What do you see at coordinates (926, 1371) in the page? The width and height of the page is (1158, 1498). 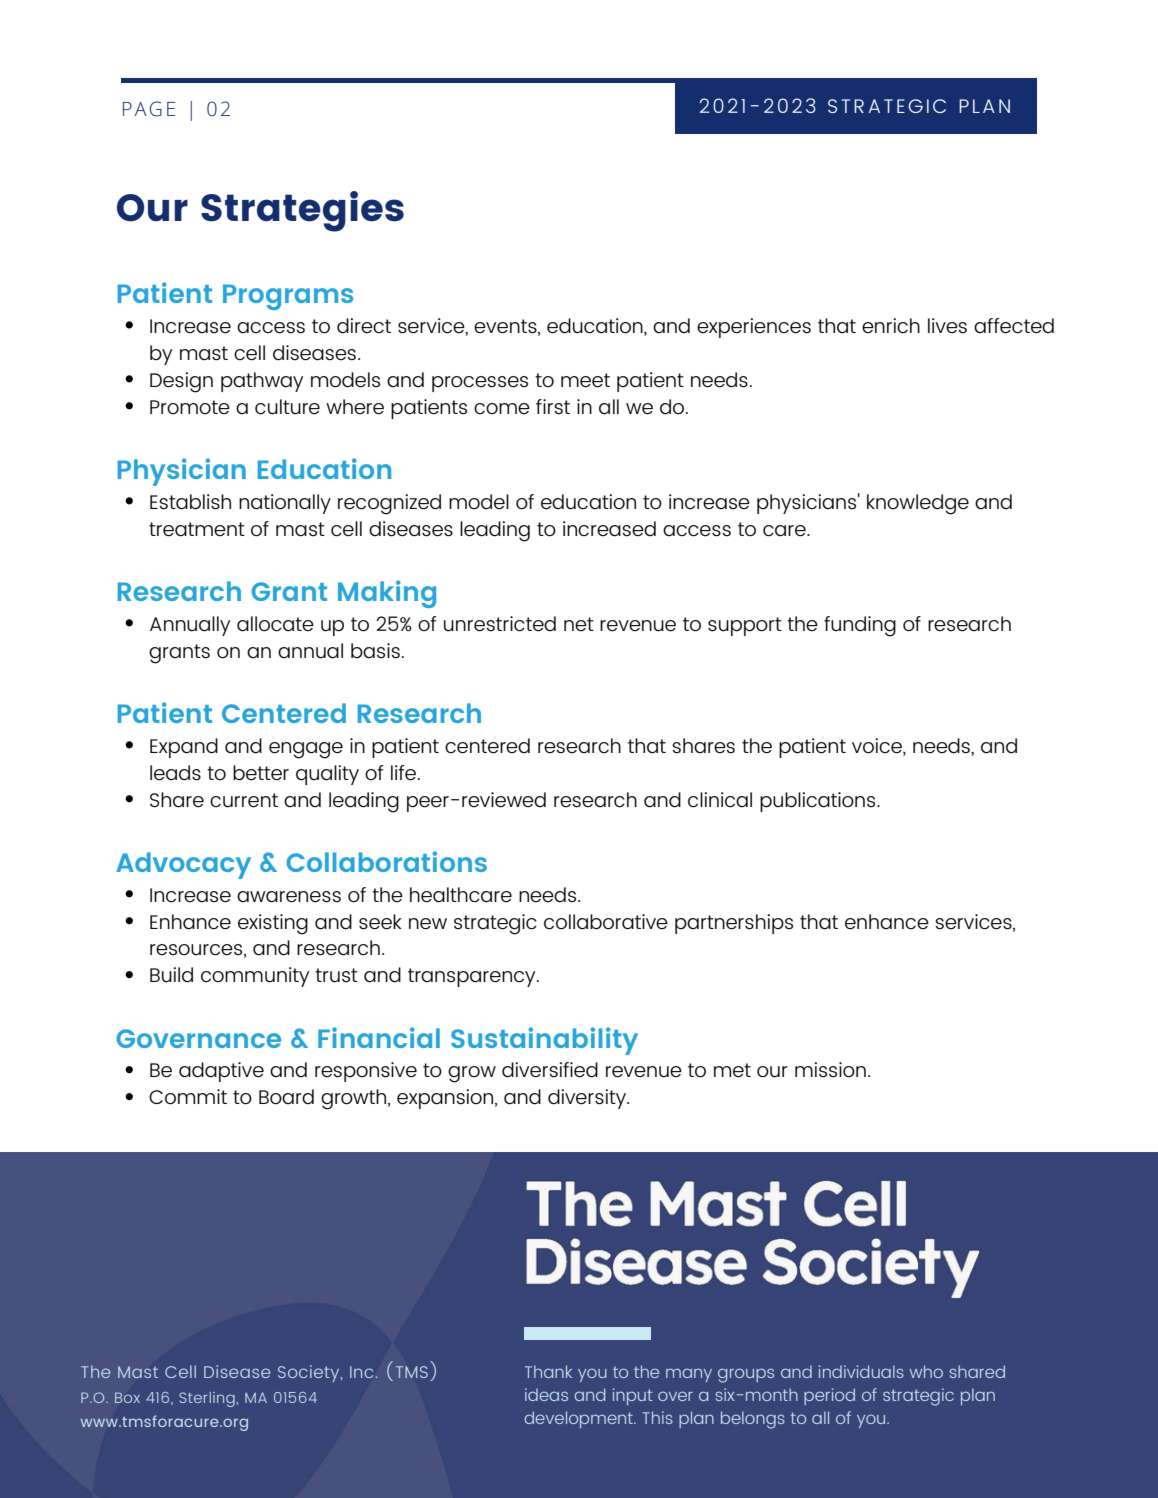 I see `who` at bounding box center [926, 1371].
